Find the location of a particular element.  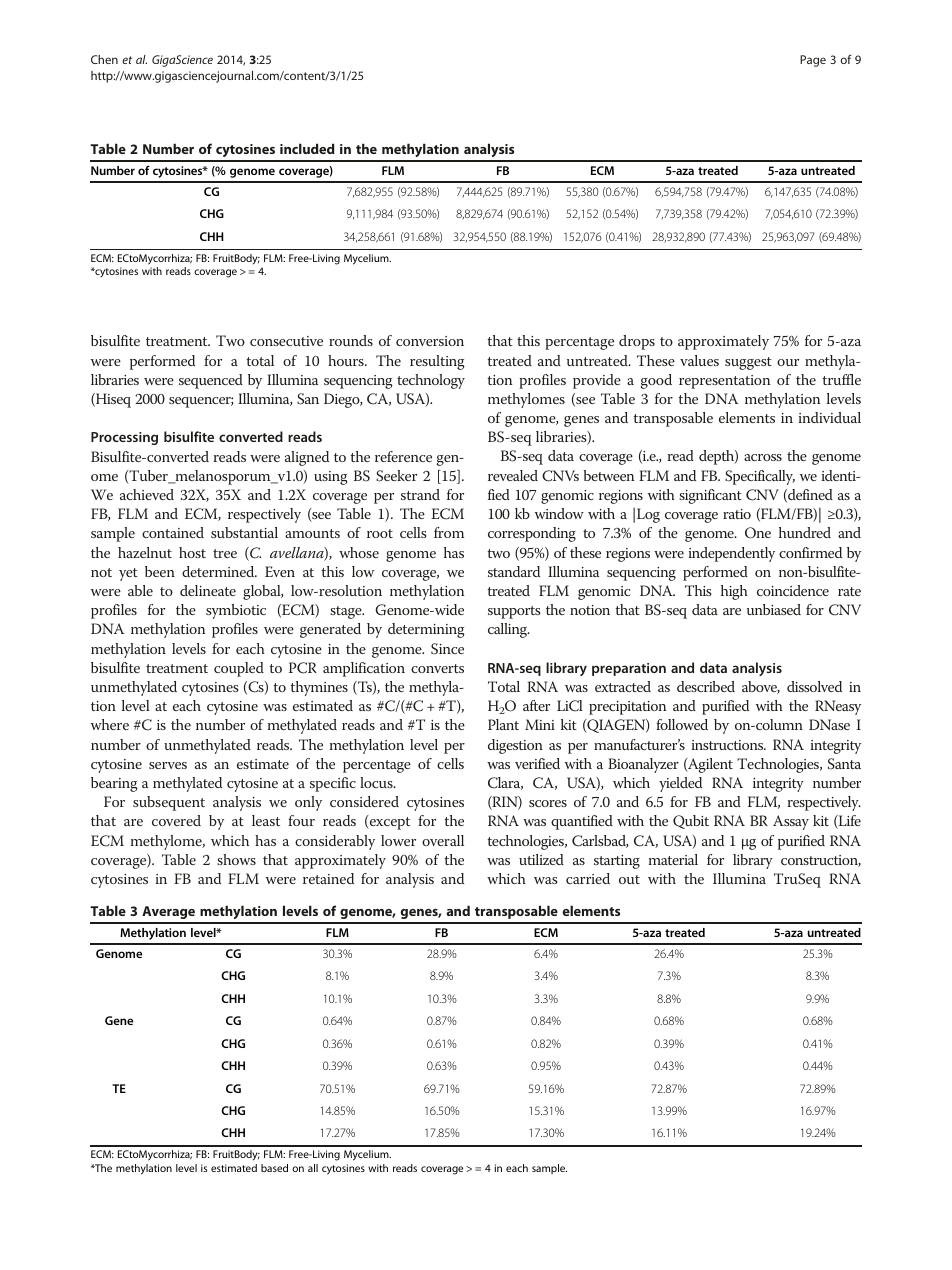

based is located at coordinates (274, 1168).
